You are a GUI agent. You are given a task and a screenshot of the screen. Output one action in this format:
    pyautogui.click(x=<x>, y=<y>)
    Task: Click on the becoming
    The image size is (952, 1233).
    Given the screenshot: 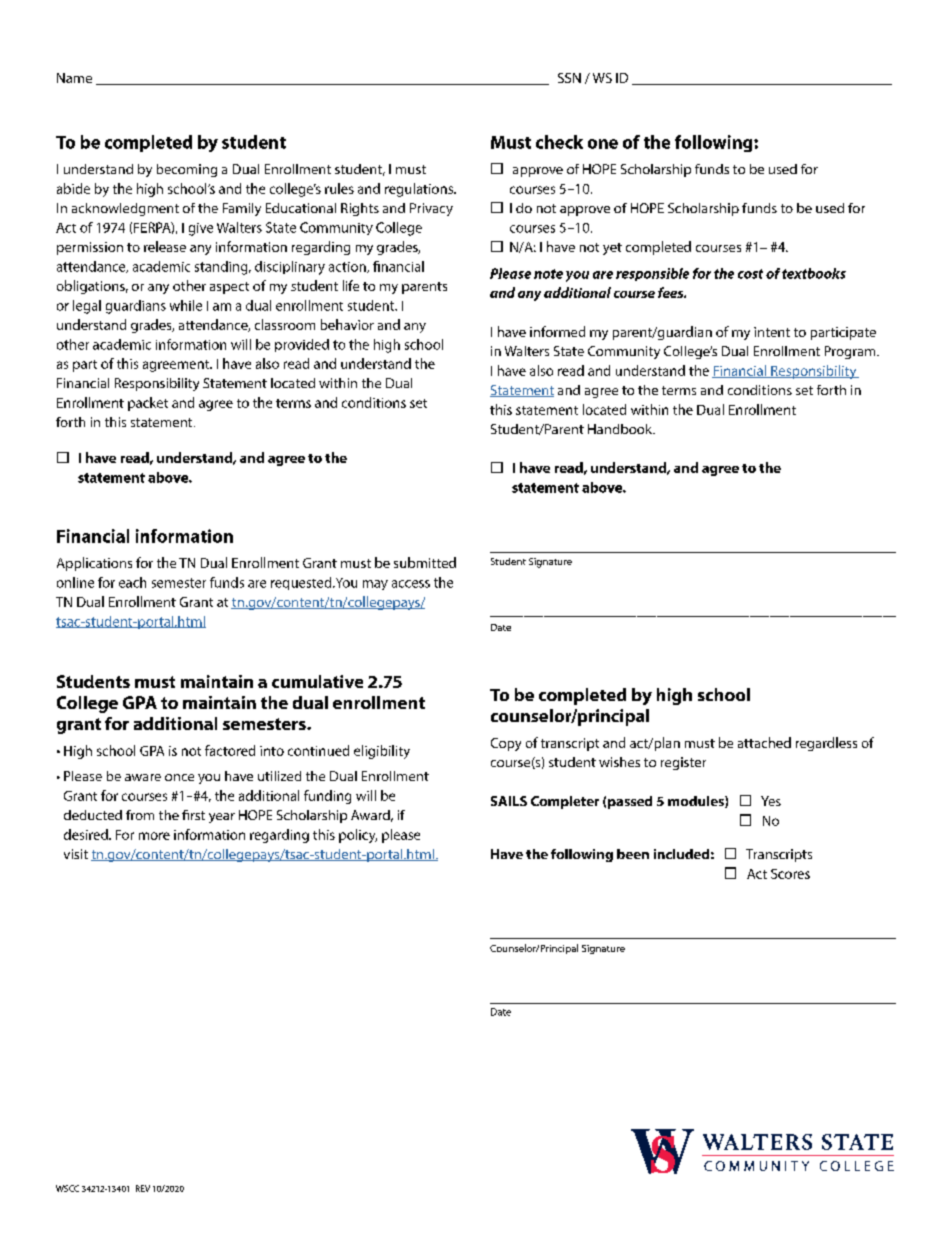 What is the action you would take?
    pyautogui.click(x=187, y=170)
